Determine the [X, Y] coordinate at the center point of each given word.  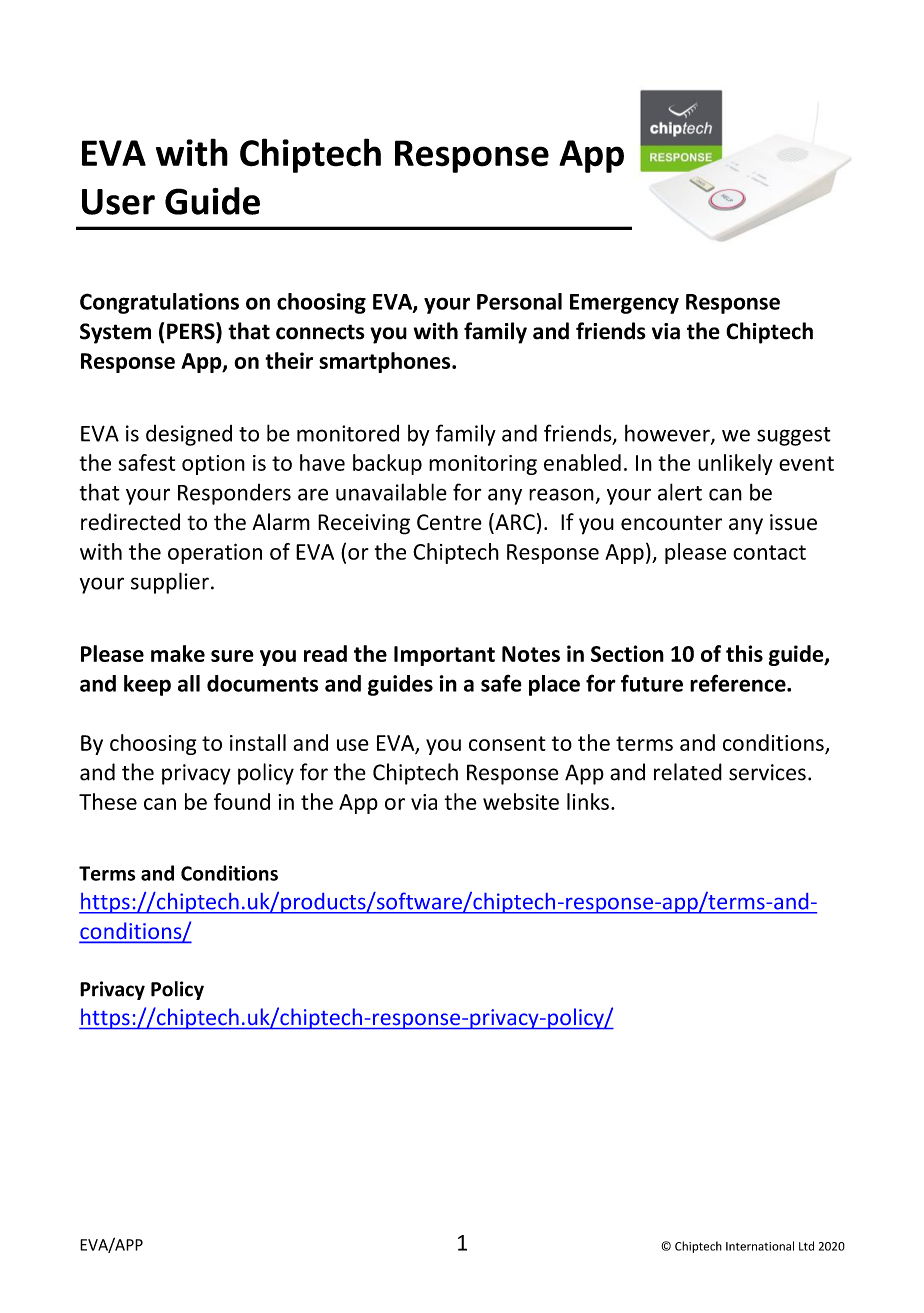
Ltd [806, 1246]
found [242, 801]
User [118, 202]
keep [147, 685]
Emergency [624, 304]
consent [507, 743]
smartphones [386, 362]
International [760, 1246]
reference [739, 683]
